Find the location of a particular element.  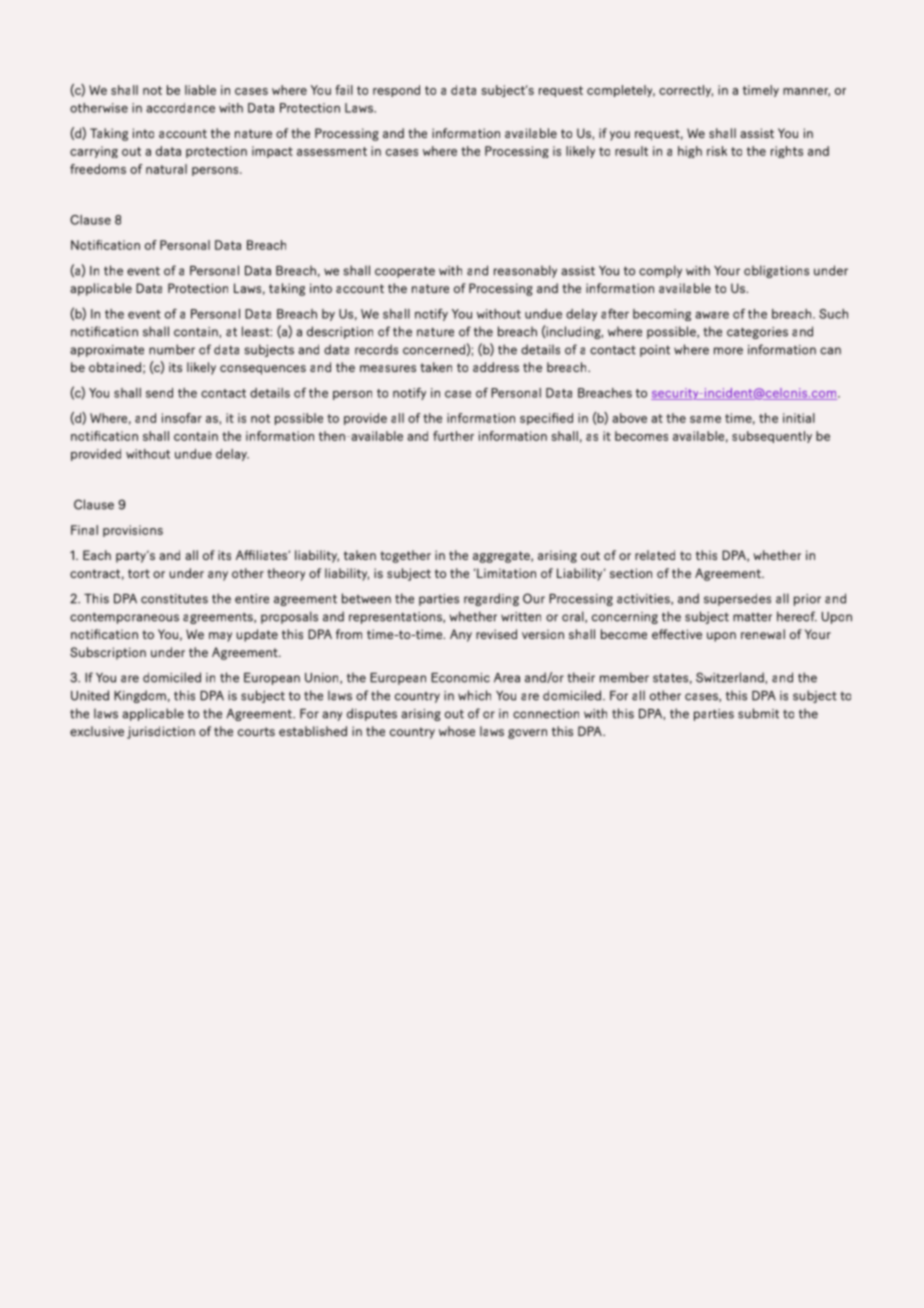

further is located at coordinates (453, 436).
